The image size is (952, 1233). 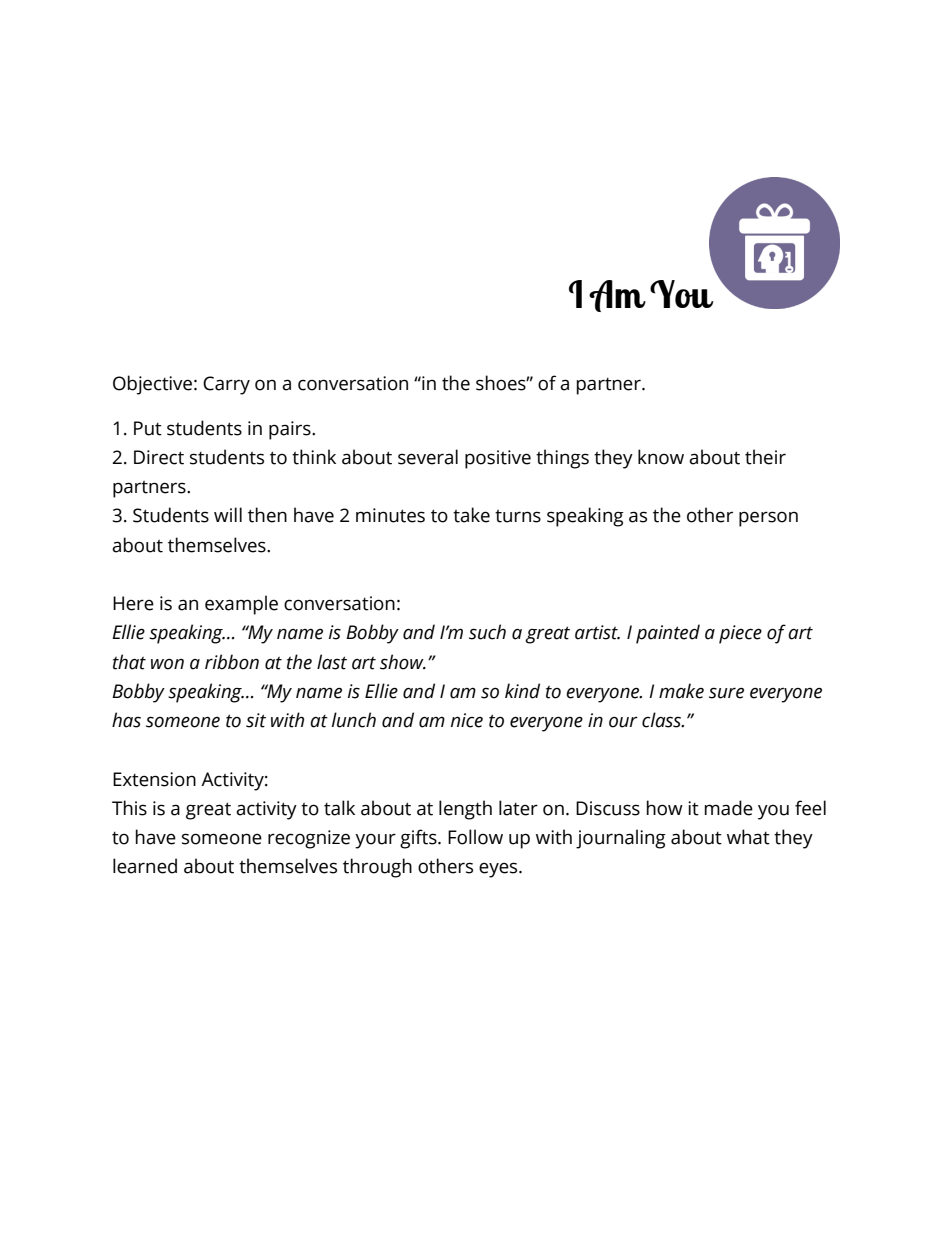 What do you see at coordinates (748, 837) in the image?
I see `what` at bounding box center [748, 837].
